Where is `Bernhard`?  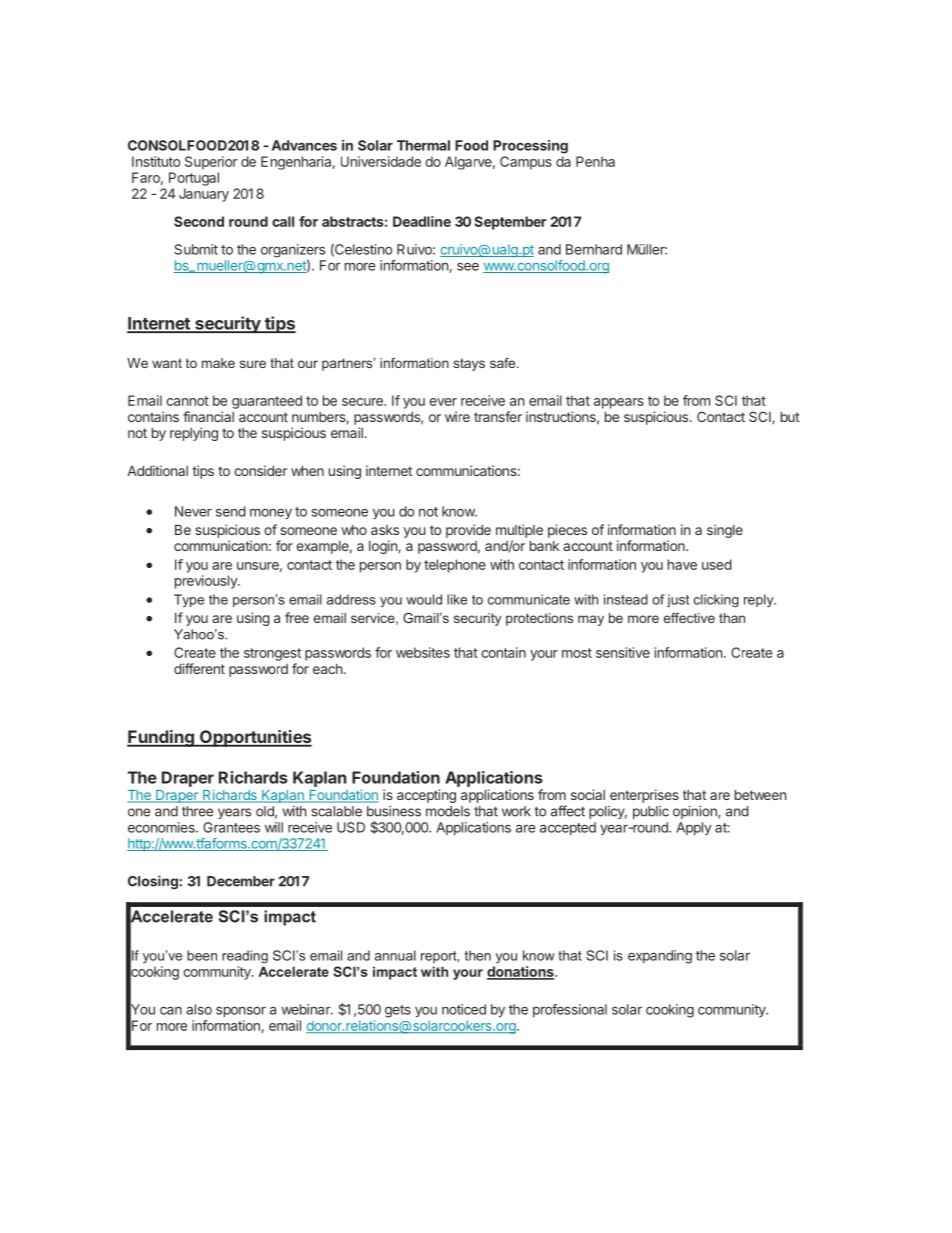
Bernhard is located at coordinates (594, 249).
